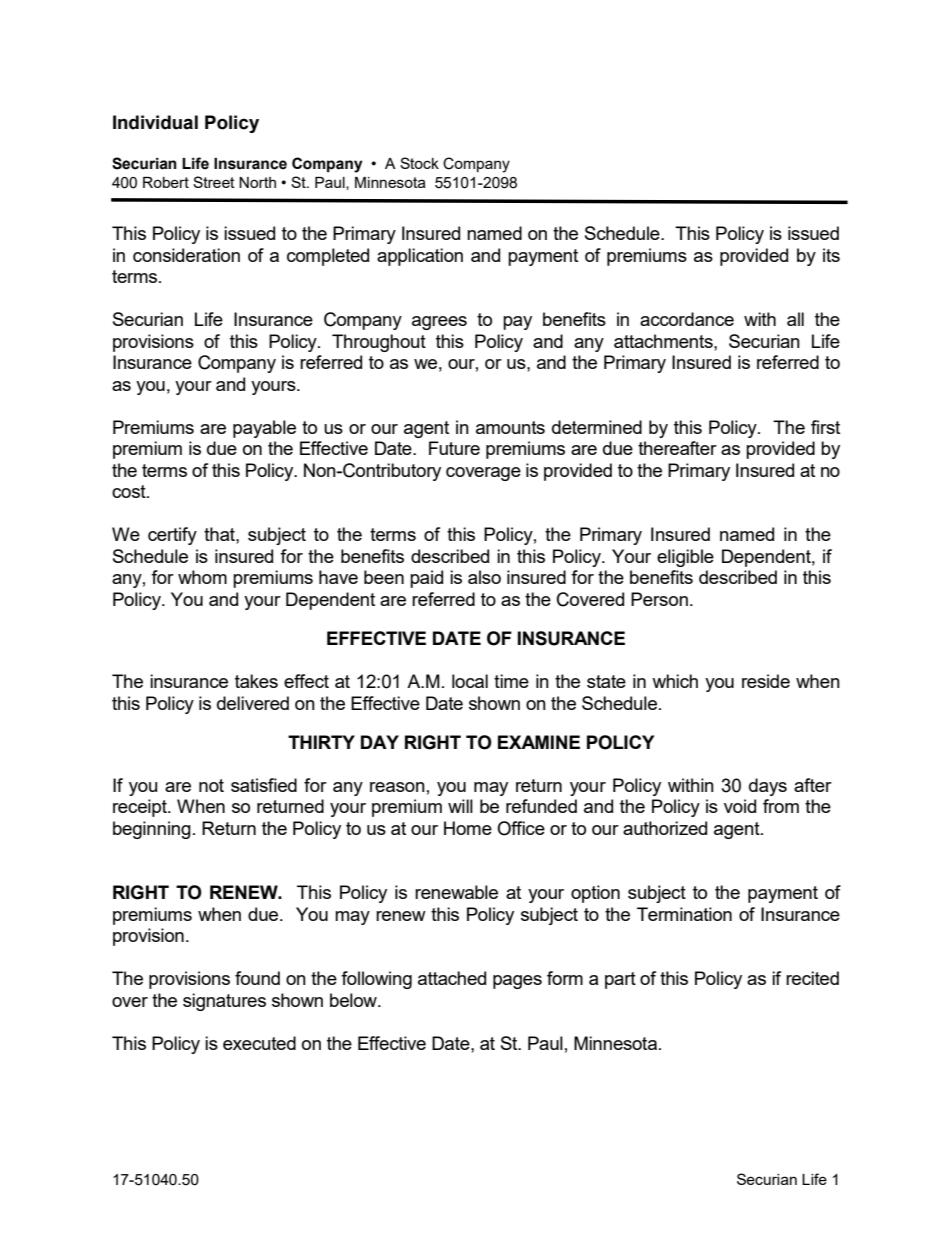 This page has height=1233, width=952. Describe the element at coordinates (454, 448) in the page. I see `Future` at that location.
